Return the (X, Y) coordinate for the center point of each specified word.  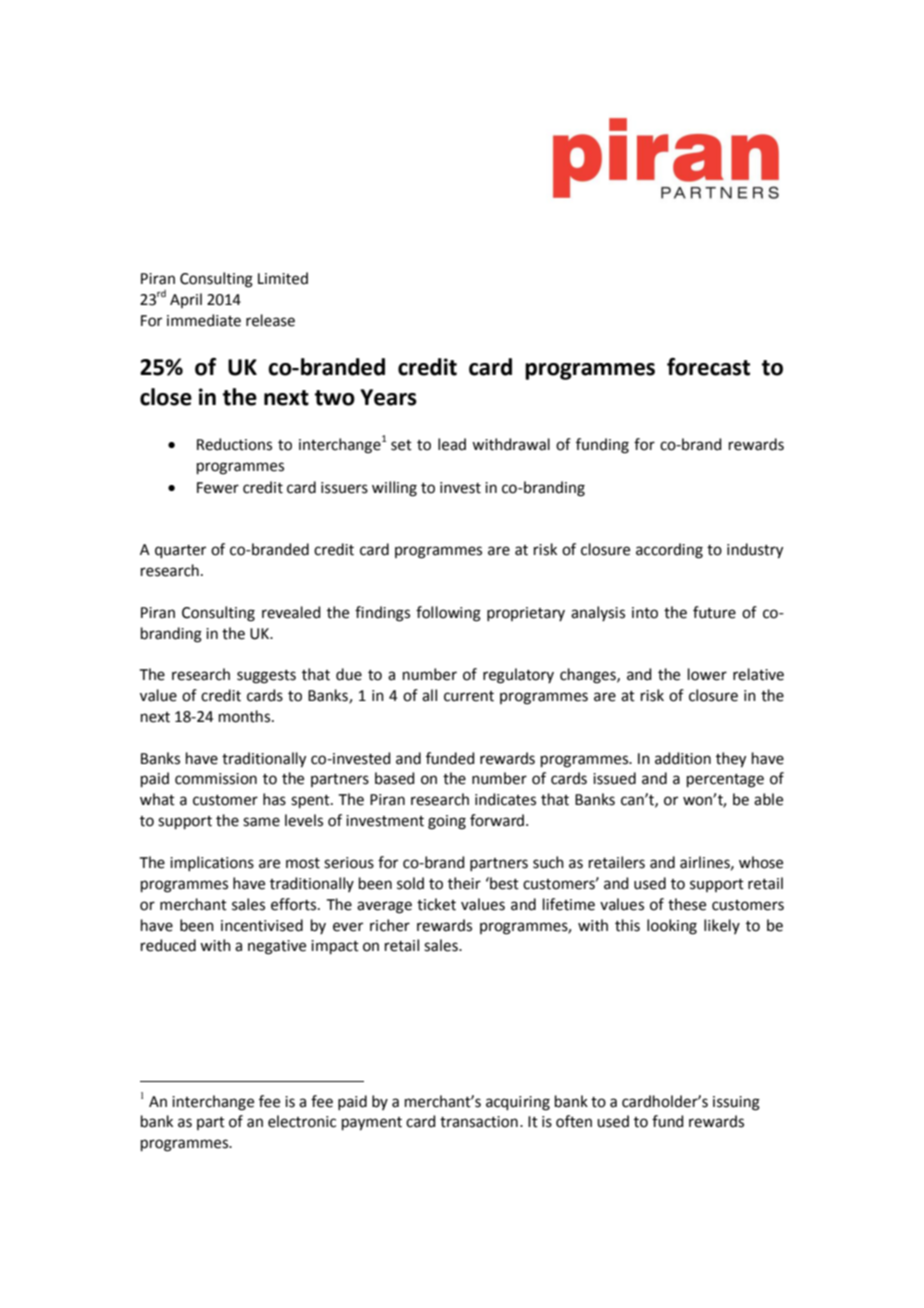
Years (388, 397)
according (669, 551)
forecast (708, 367)
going (447, 822)
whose (761, 862)
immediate (204, 320)
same (261, 822)
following (448, 614)
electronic (302, 1121)
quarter (180, 551)
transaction (479, 1122)
